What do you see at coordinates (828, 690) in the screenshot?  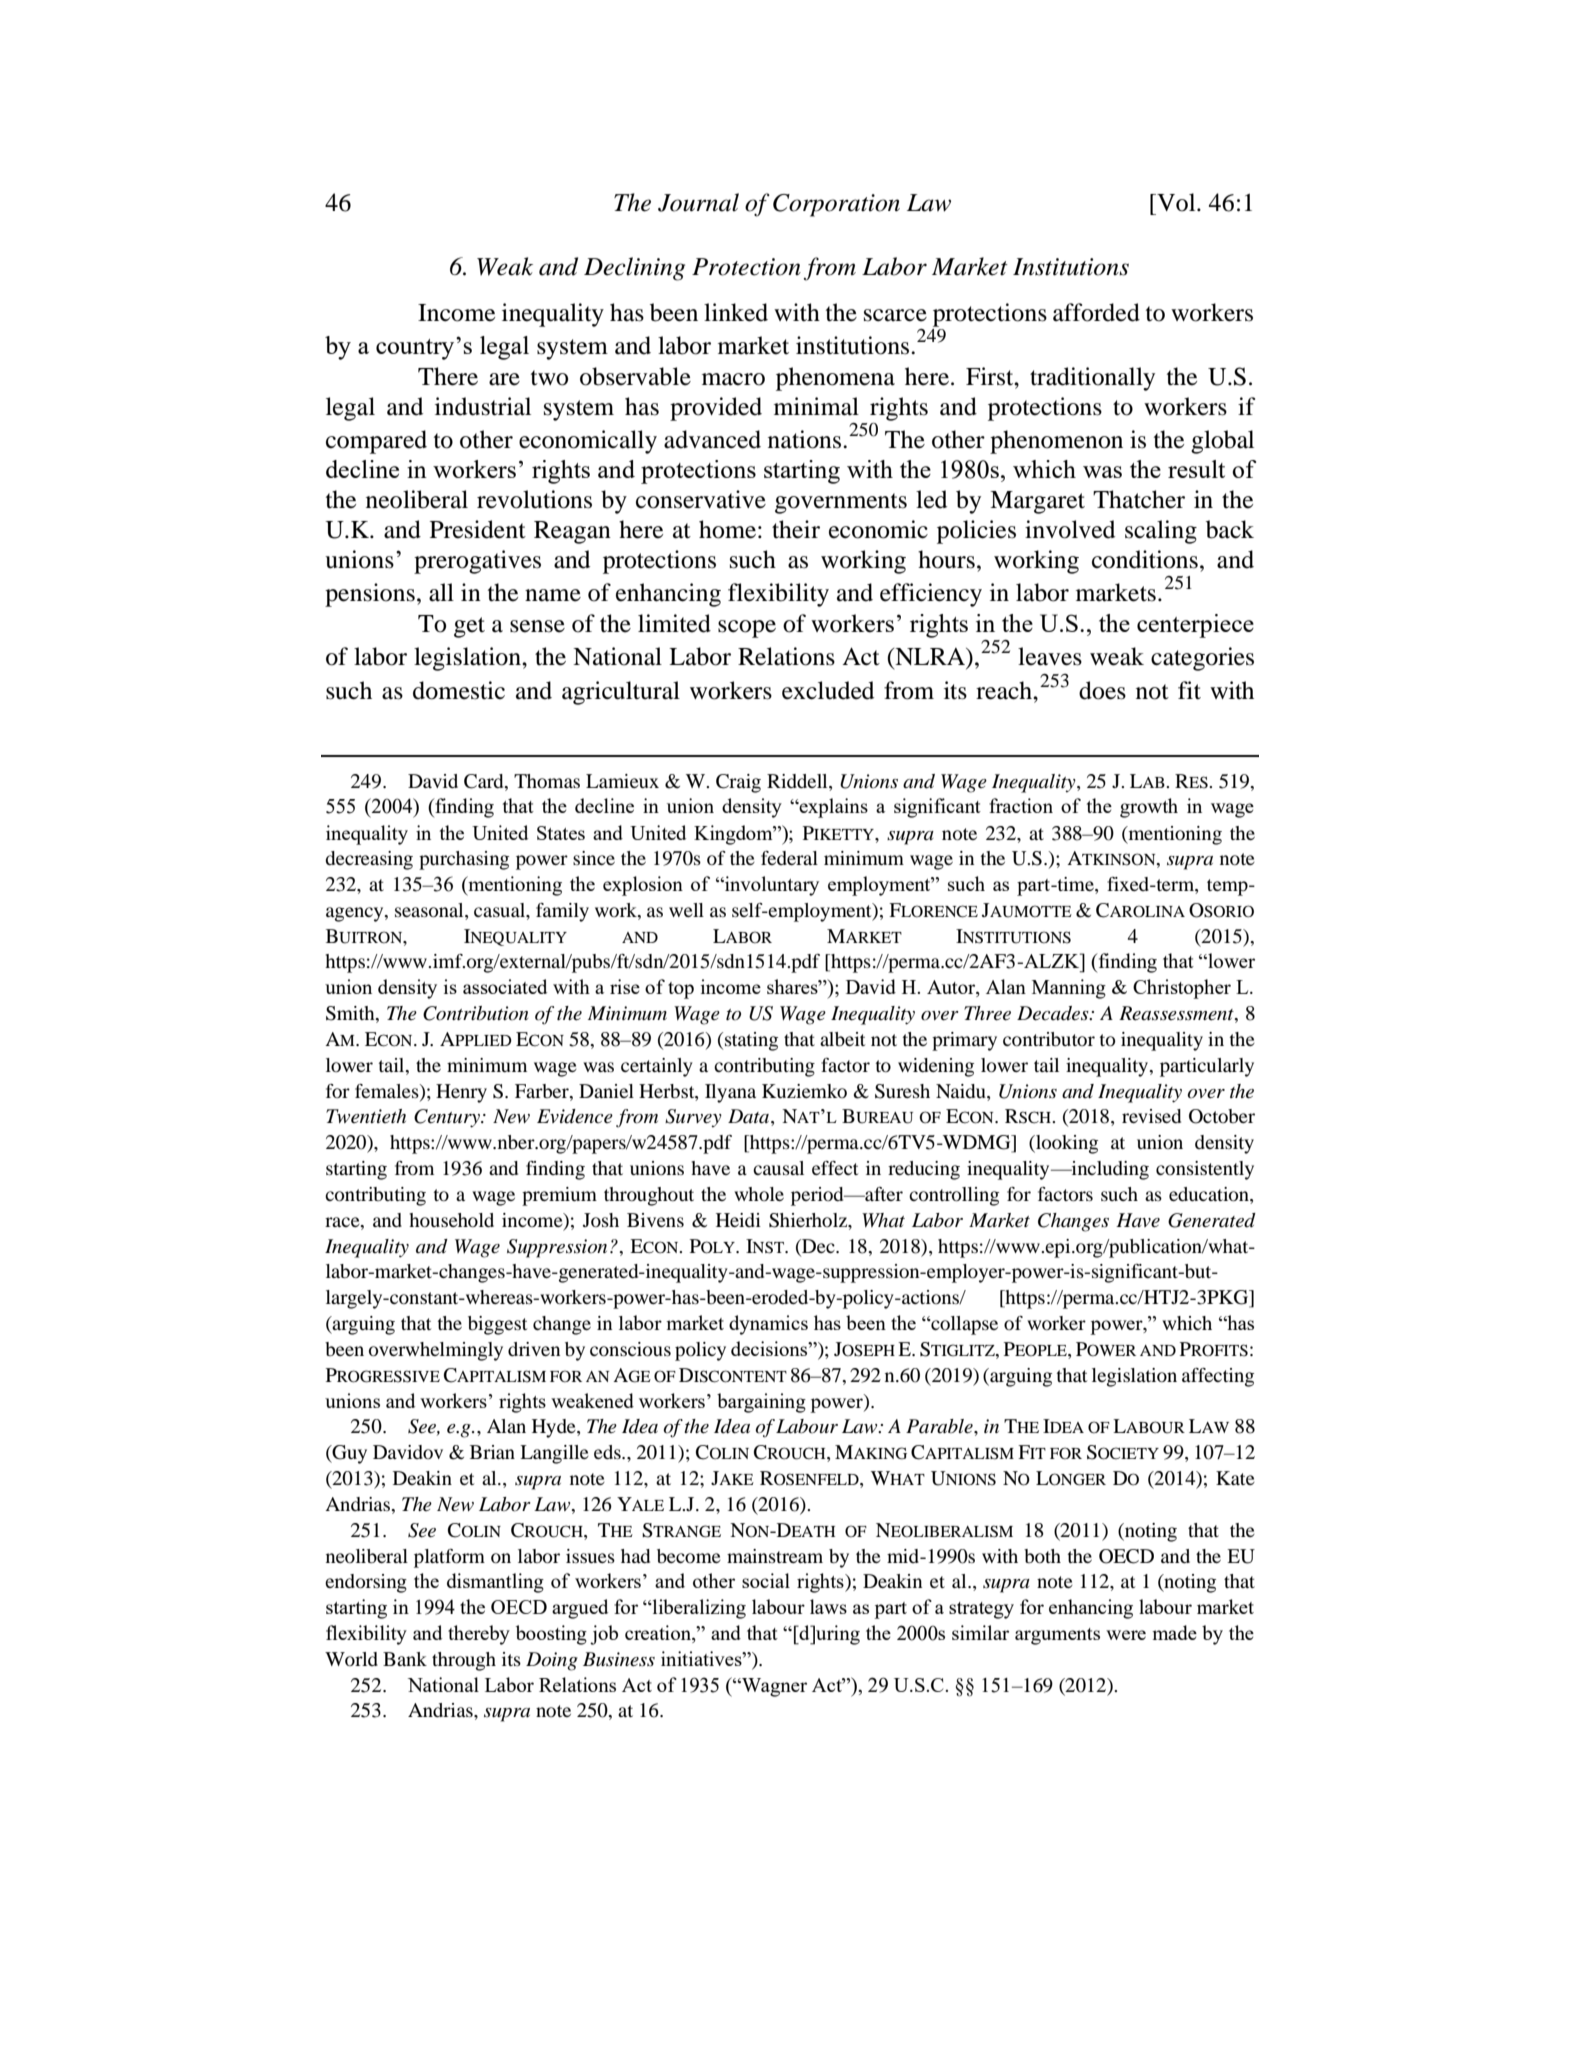 I see `excluded` at bounding box center [828, 690].
